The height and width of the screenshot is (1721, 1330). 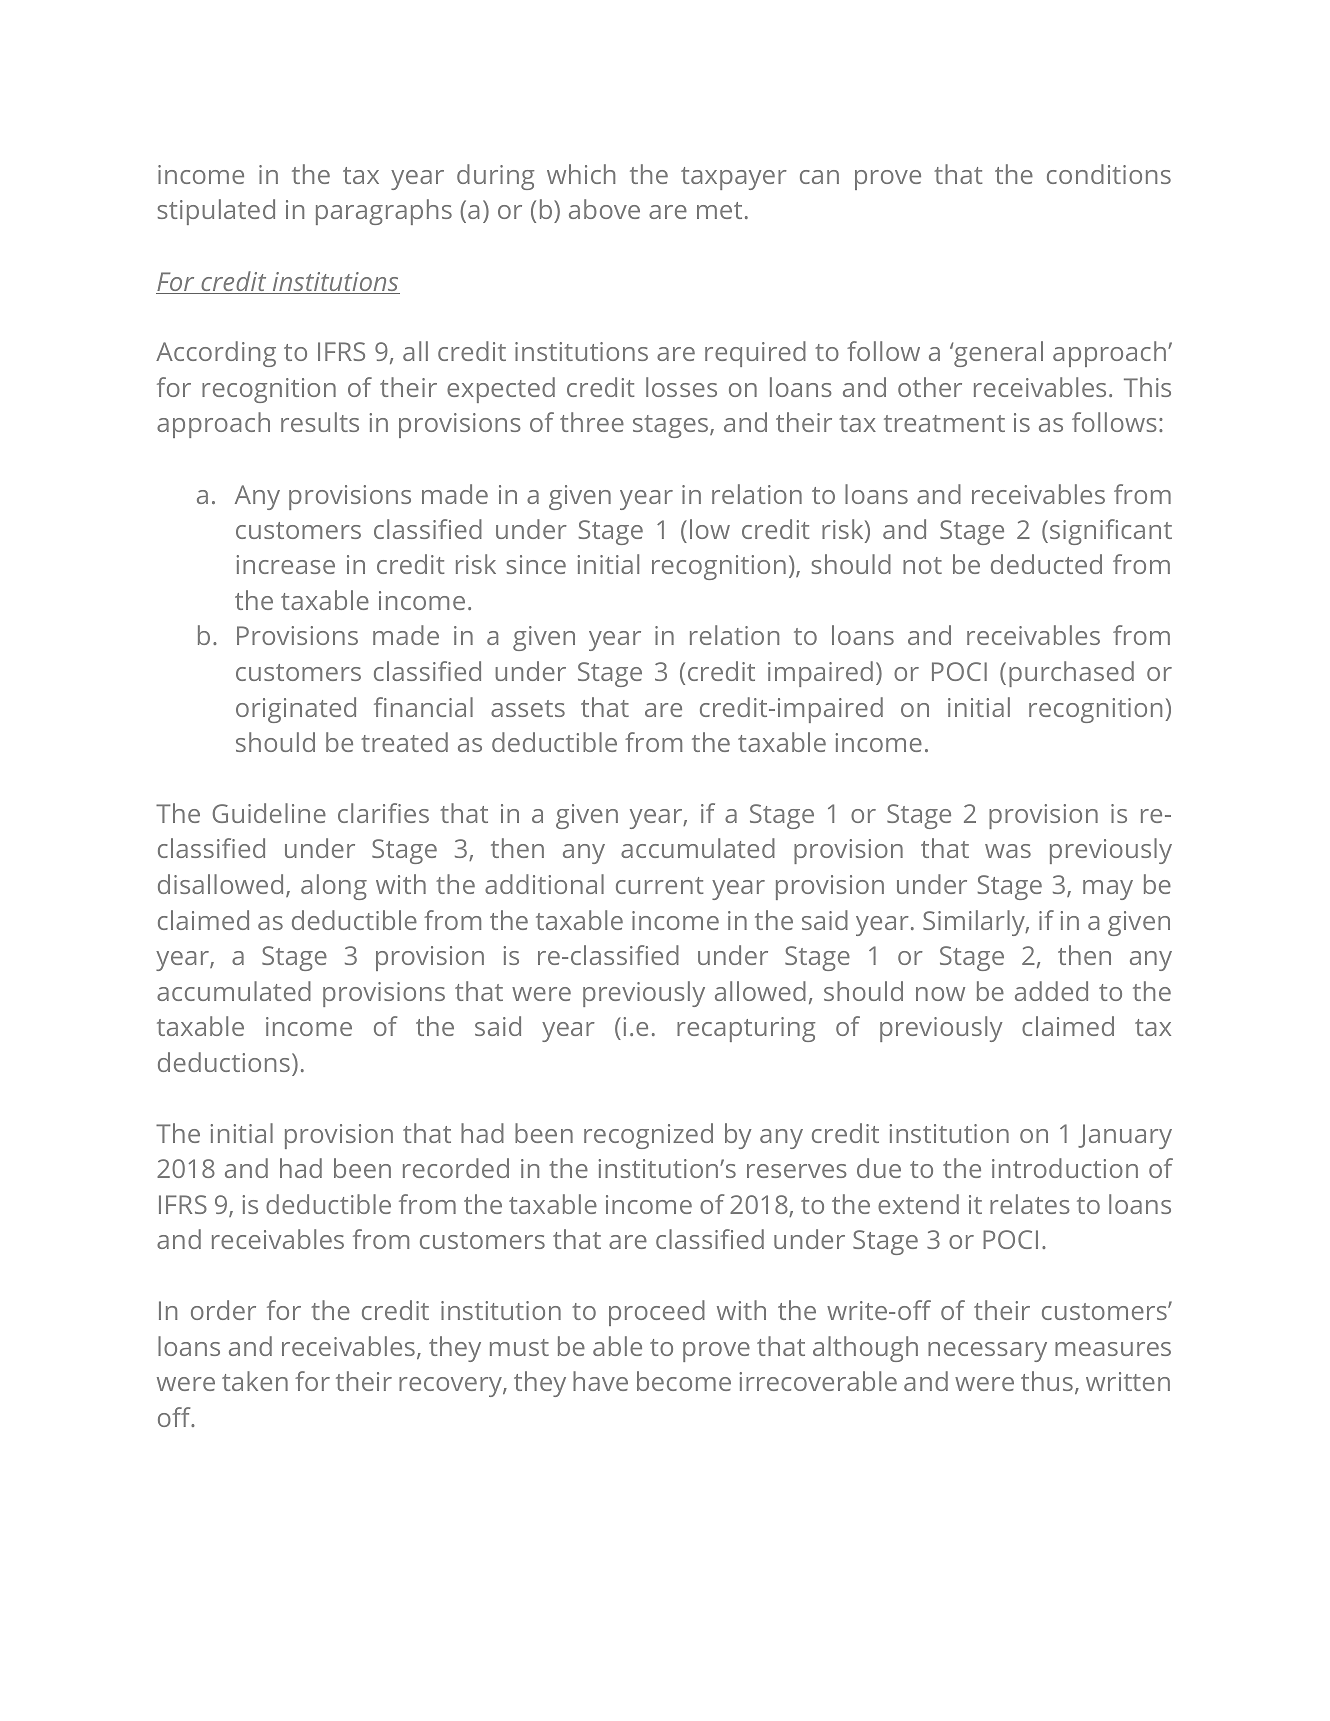 What do you see at coordinates (383, 813) in the screenshot?
I see `clarifies` at bounding box center [383, 813].
